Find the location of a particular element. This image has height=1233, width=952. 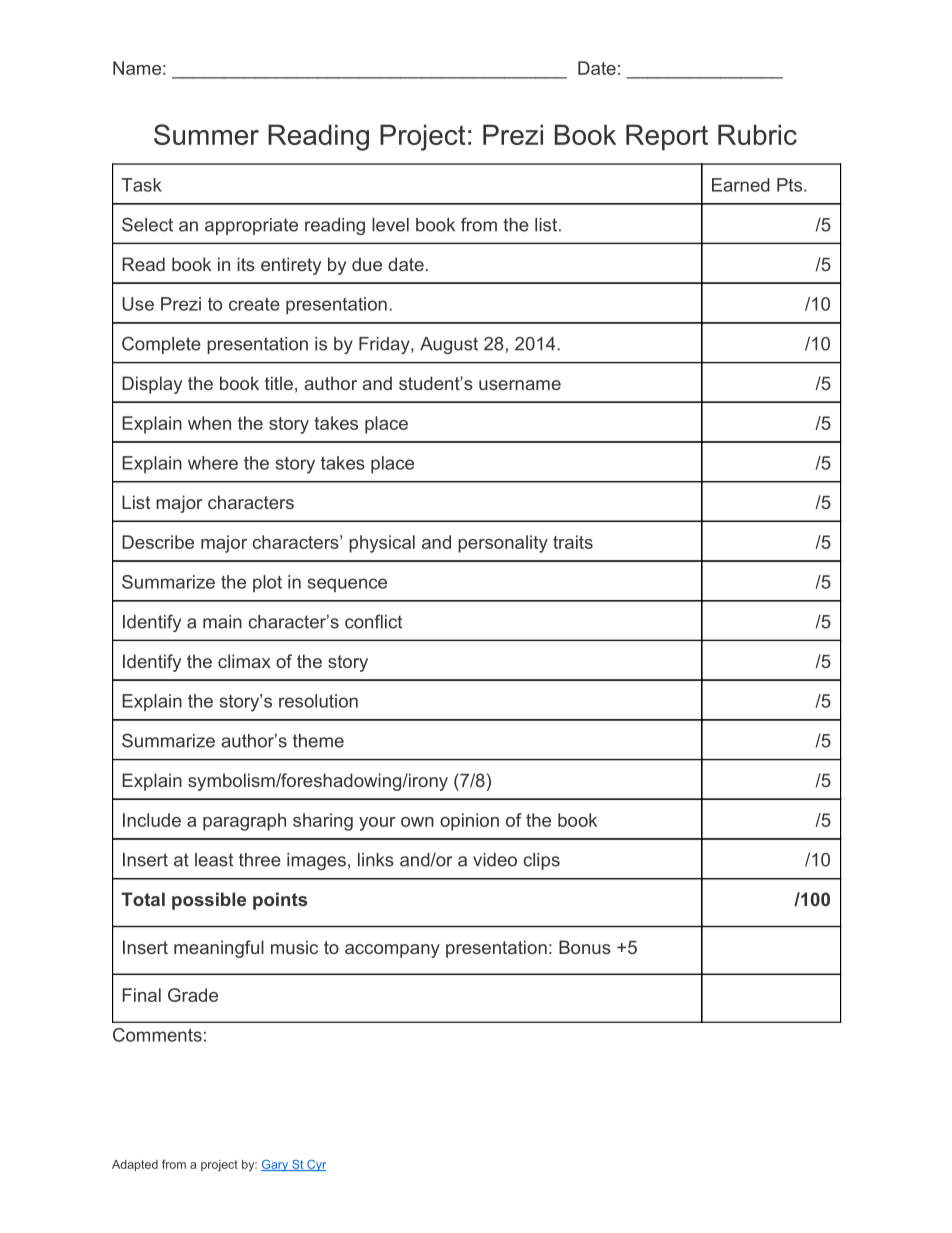

possible is located at coordinates (209, 901).
